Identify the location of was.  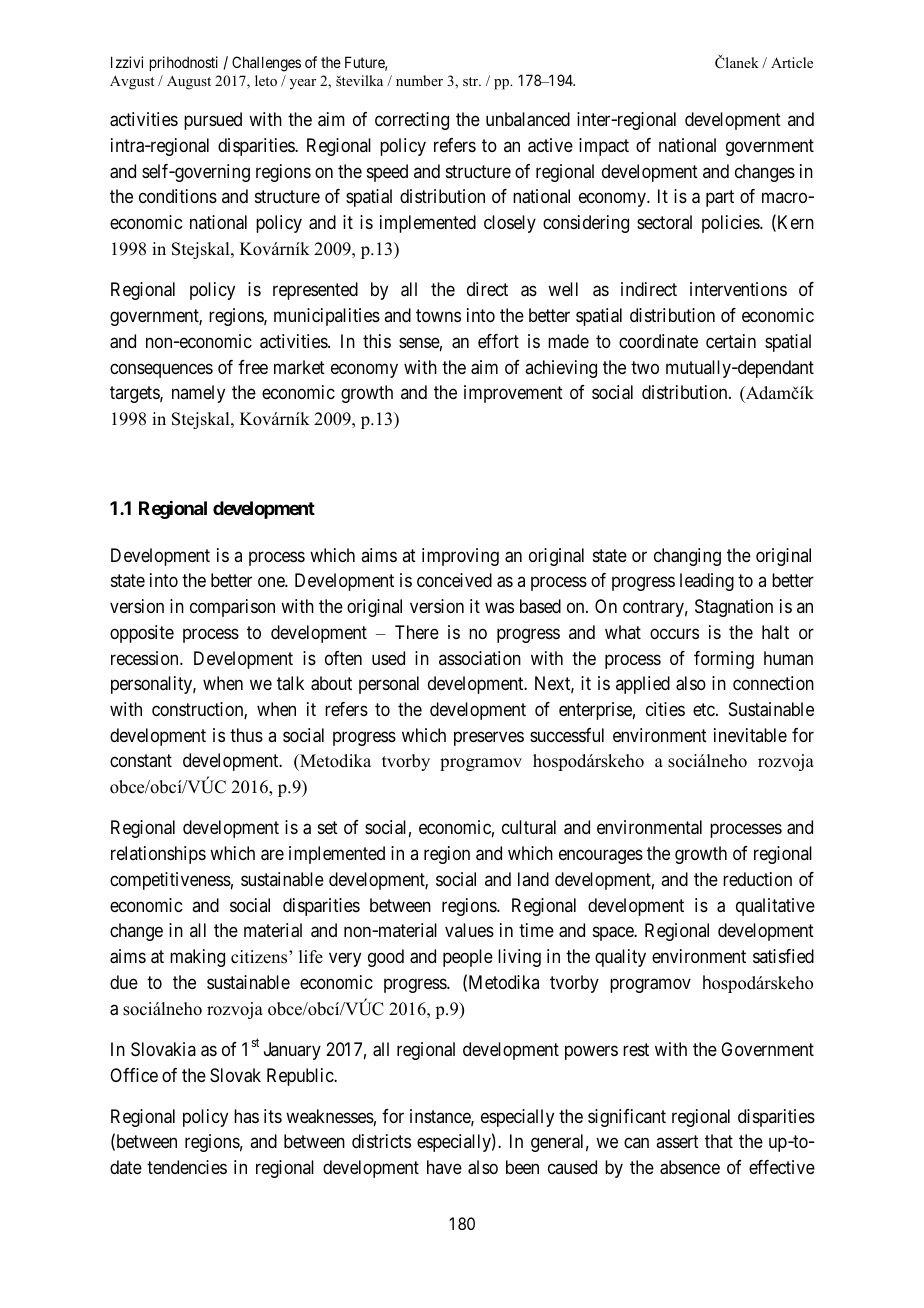
(499, 608).
